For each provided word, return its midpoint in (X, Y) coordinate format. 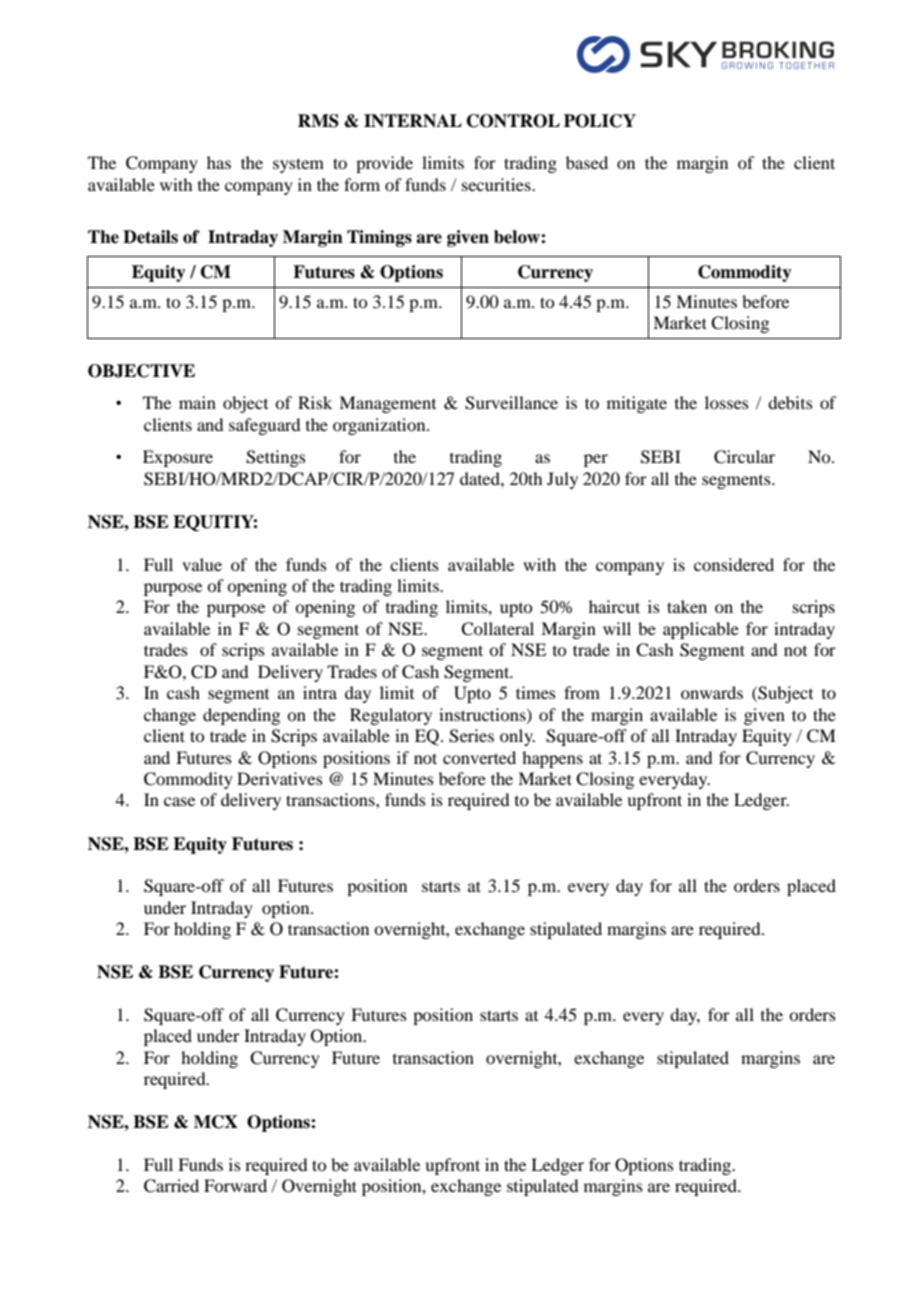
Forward (235, 1185)
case (179, 801)
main (197, 402)
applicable (701, 630)
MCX (216, 1122)
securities (497, 184)
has (219, 162)
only (517, 737)
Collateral (497, 629)
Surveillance (511, 403)
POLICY (600, 121)
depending (241, 716)
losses (727, 402)
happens (552, 759)
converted (479, 757)
